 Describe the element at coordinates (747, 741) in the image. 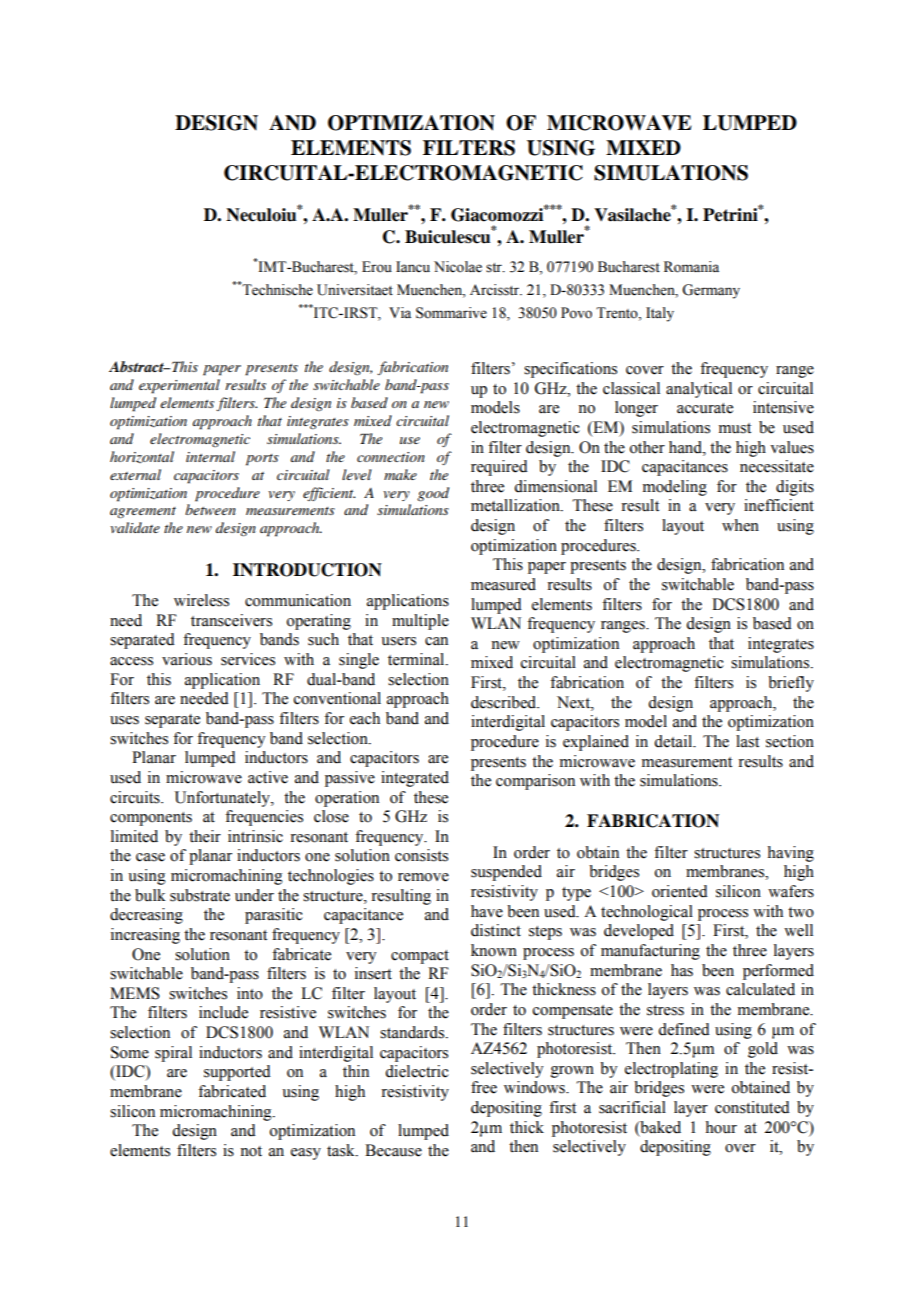

I see `last` at that location.
